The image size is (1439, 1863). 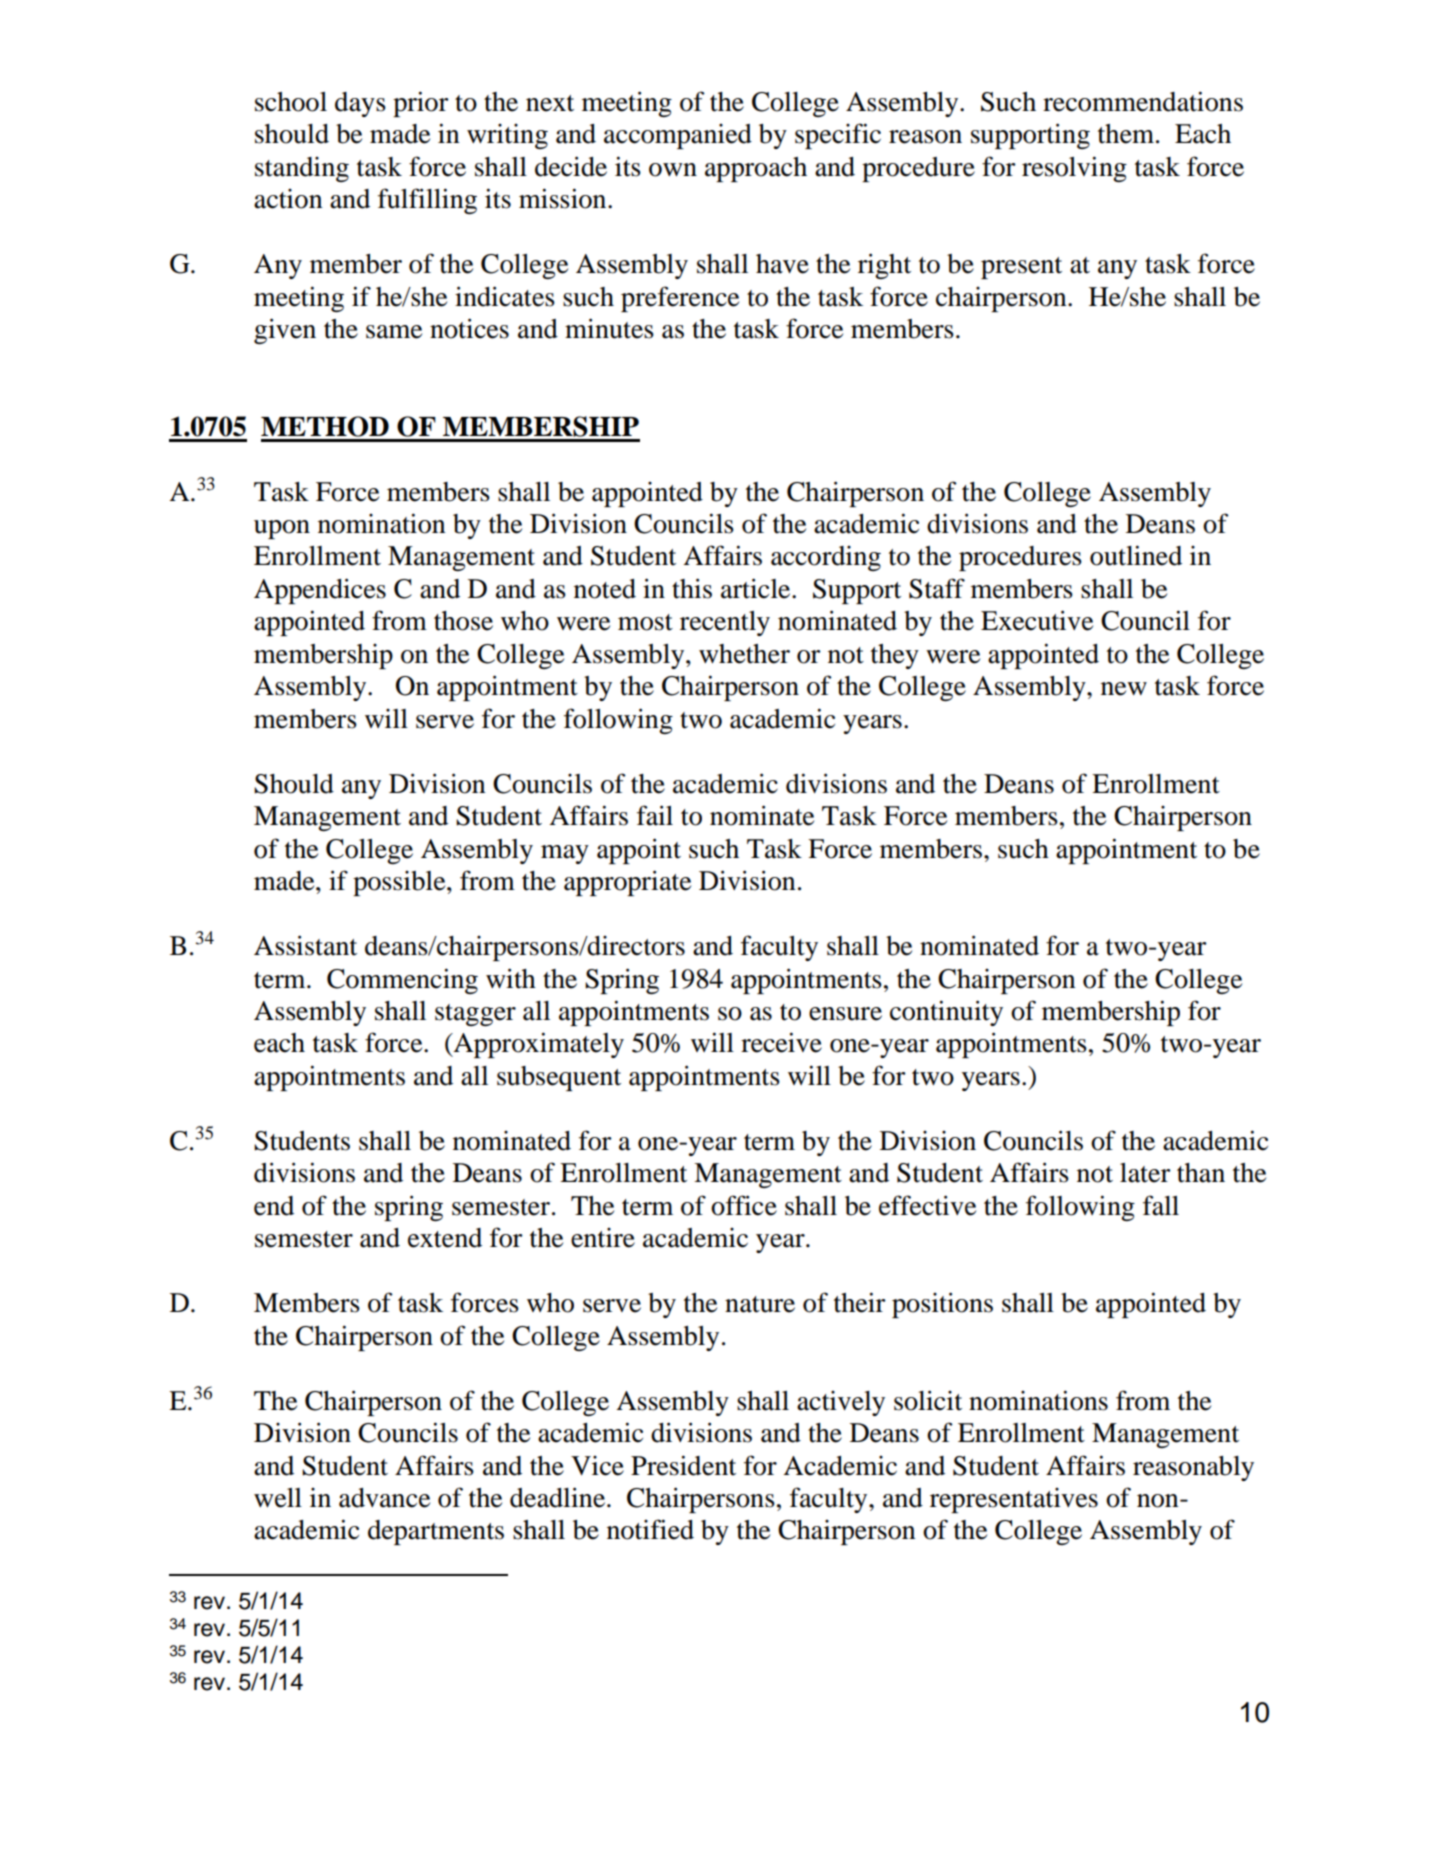 I want to click on Executive, so click(x=1037, y=620).
